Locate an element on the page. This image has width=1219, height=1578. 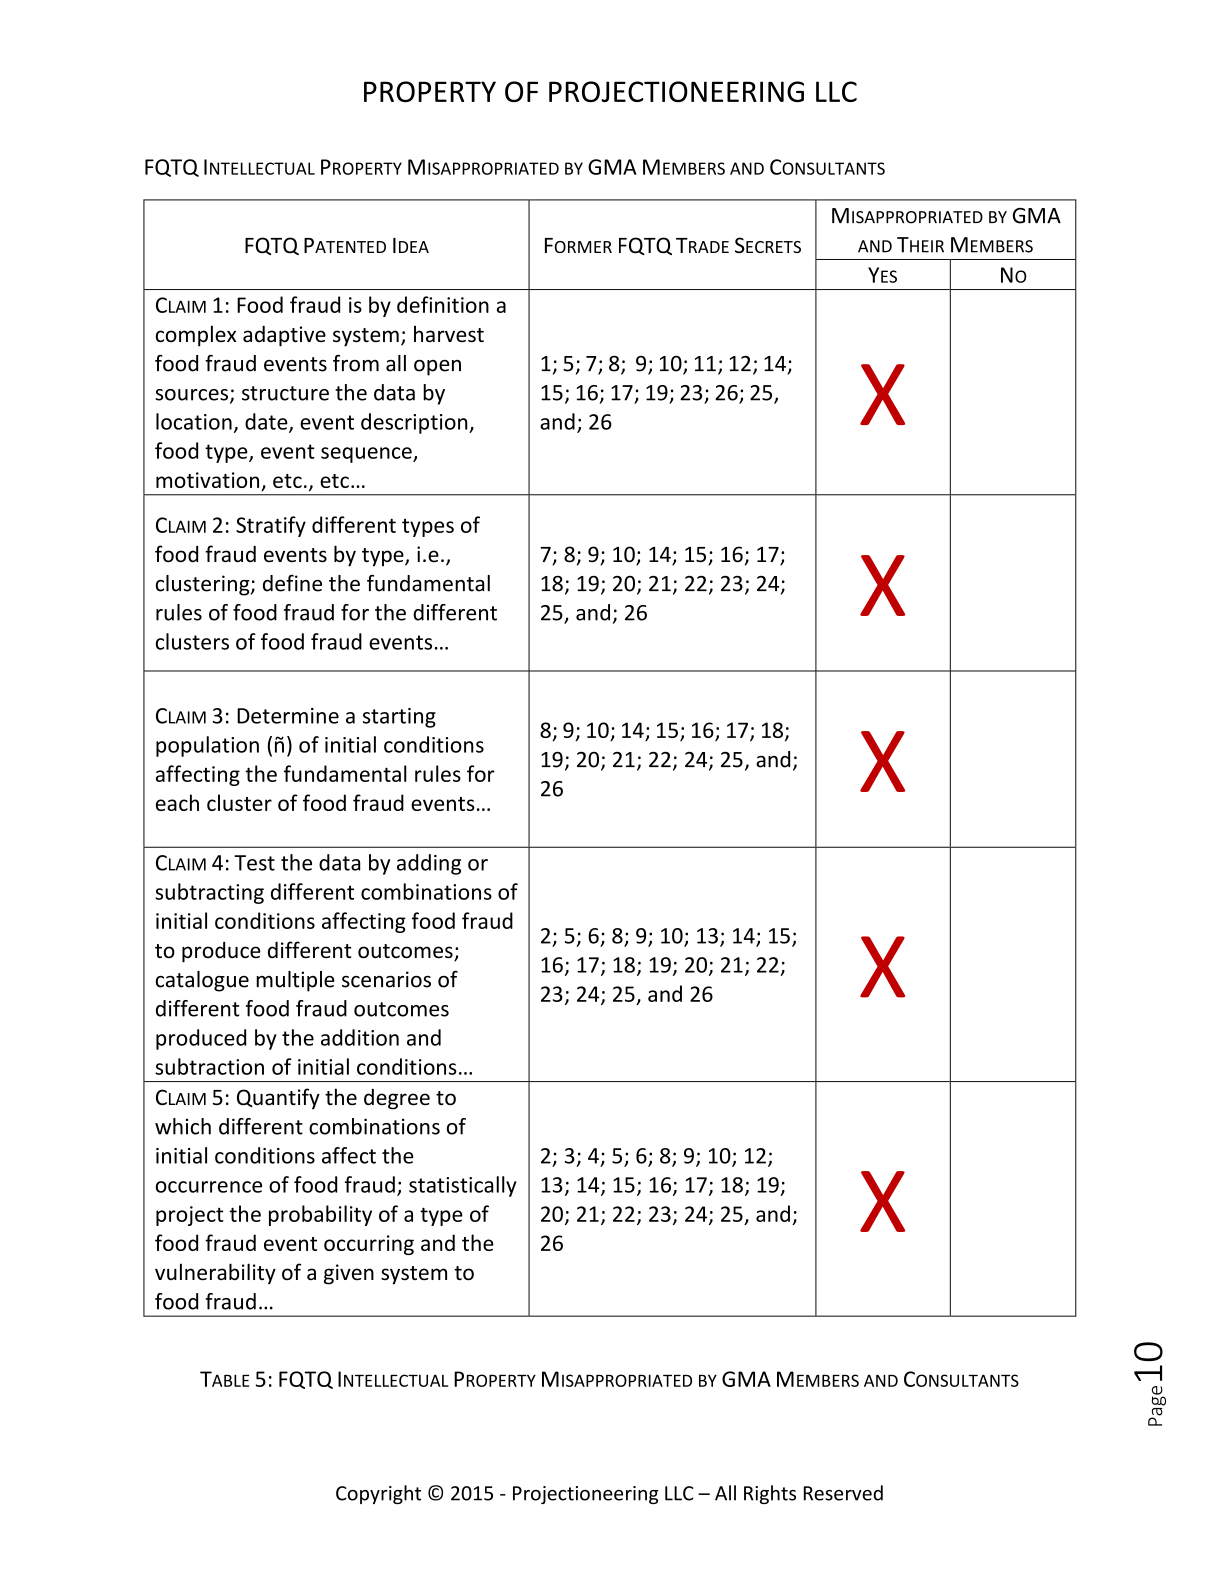
scenarios is located at coordinates (386, 979).
